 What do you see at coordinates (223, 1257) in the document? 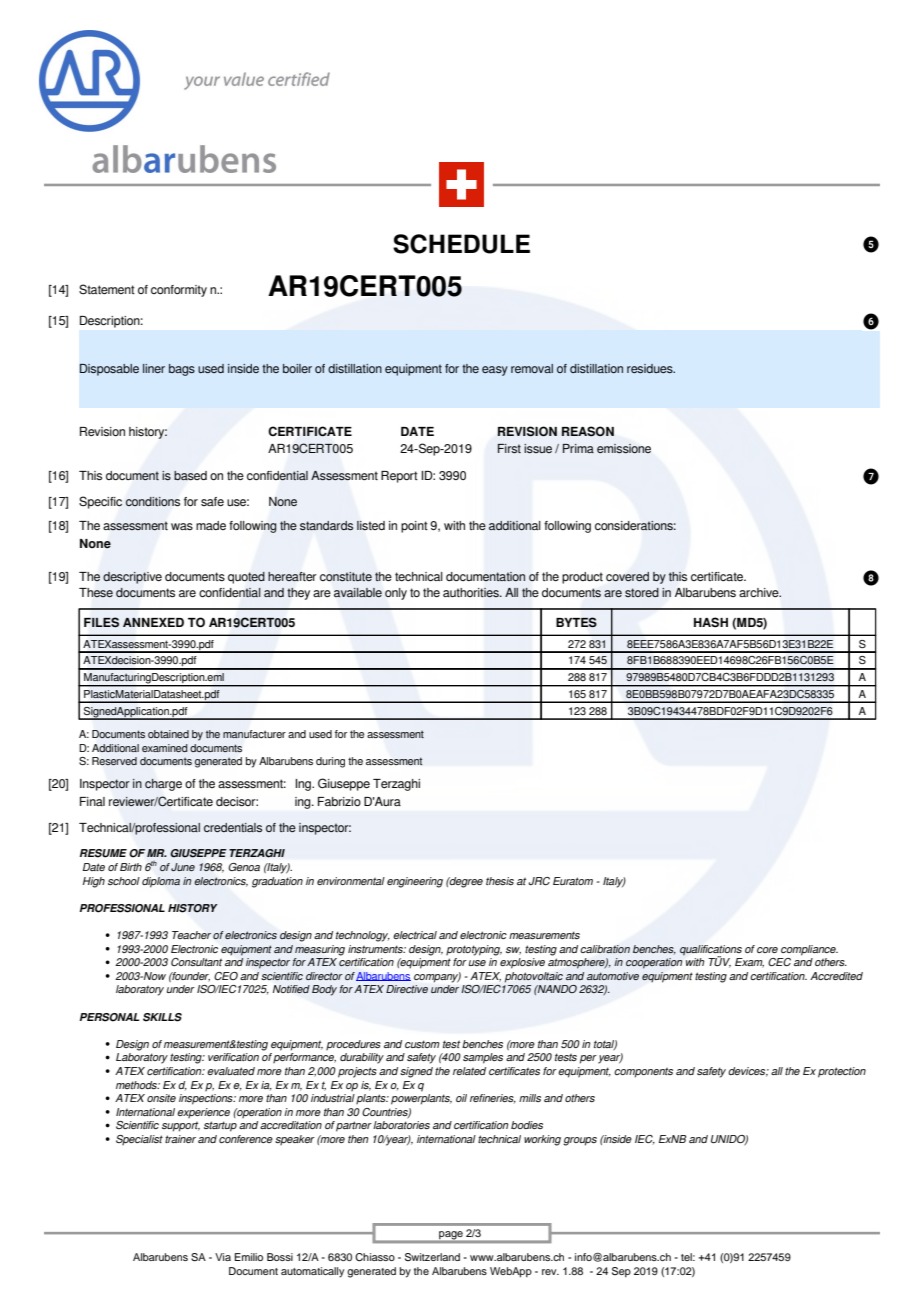
I see `Via` at bounding box center [223, 1257].
